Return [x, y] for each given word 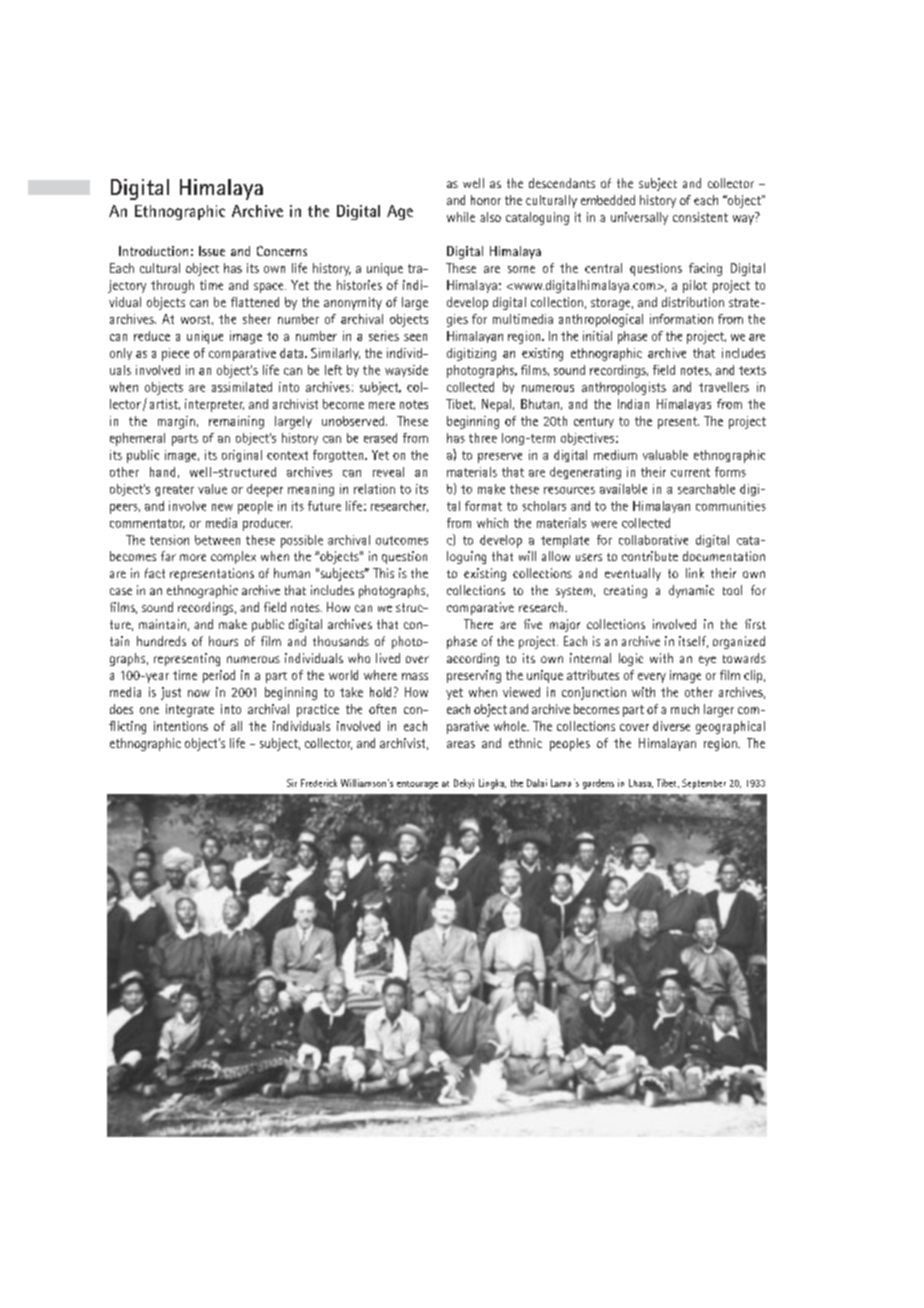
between [217, 540]
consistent [700, 217]
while [461, 217]
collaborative [653, 540]
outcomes [402, 540]
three [483, 438]
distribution [693, 302]
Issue [212, 251]
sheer [257, 319]
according [473, 659]
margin [176, 422]
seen [415, 337]
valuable [665, 455]
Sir [292, 783]
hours [223, 641]
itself [693, 642]
